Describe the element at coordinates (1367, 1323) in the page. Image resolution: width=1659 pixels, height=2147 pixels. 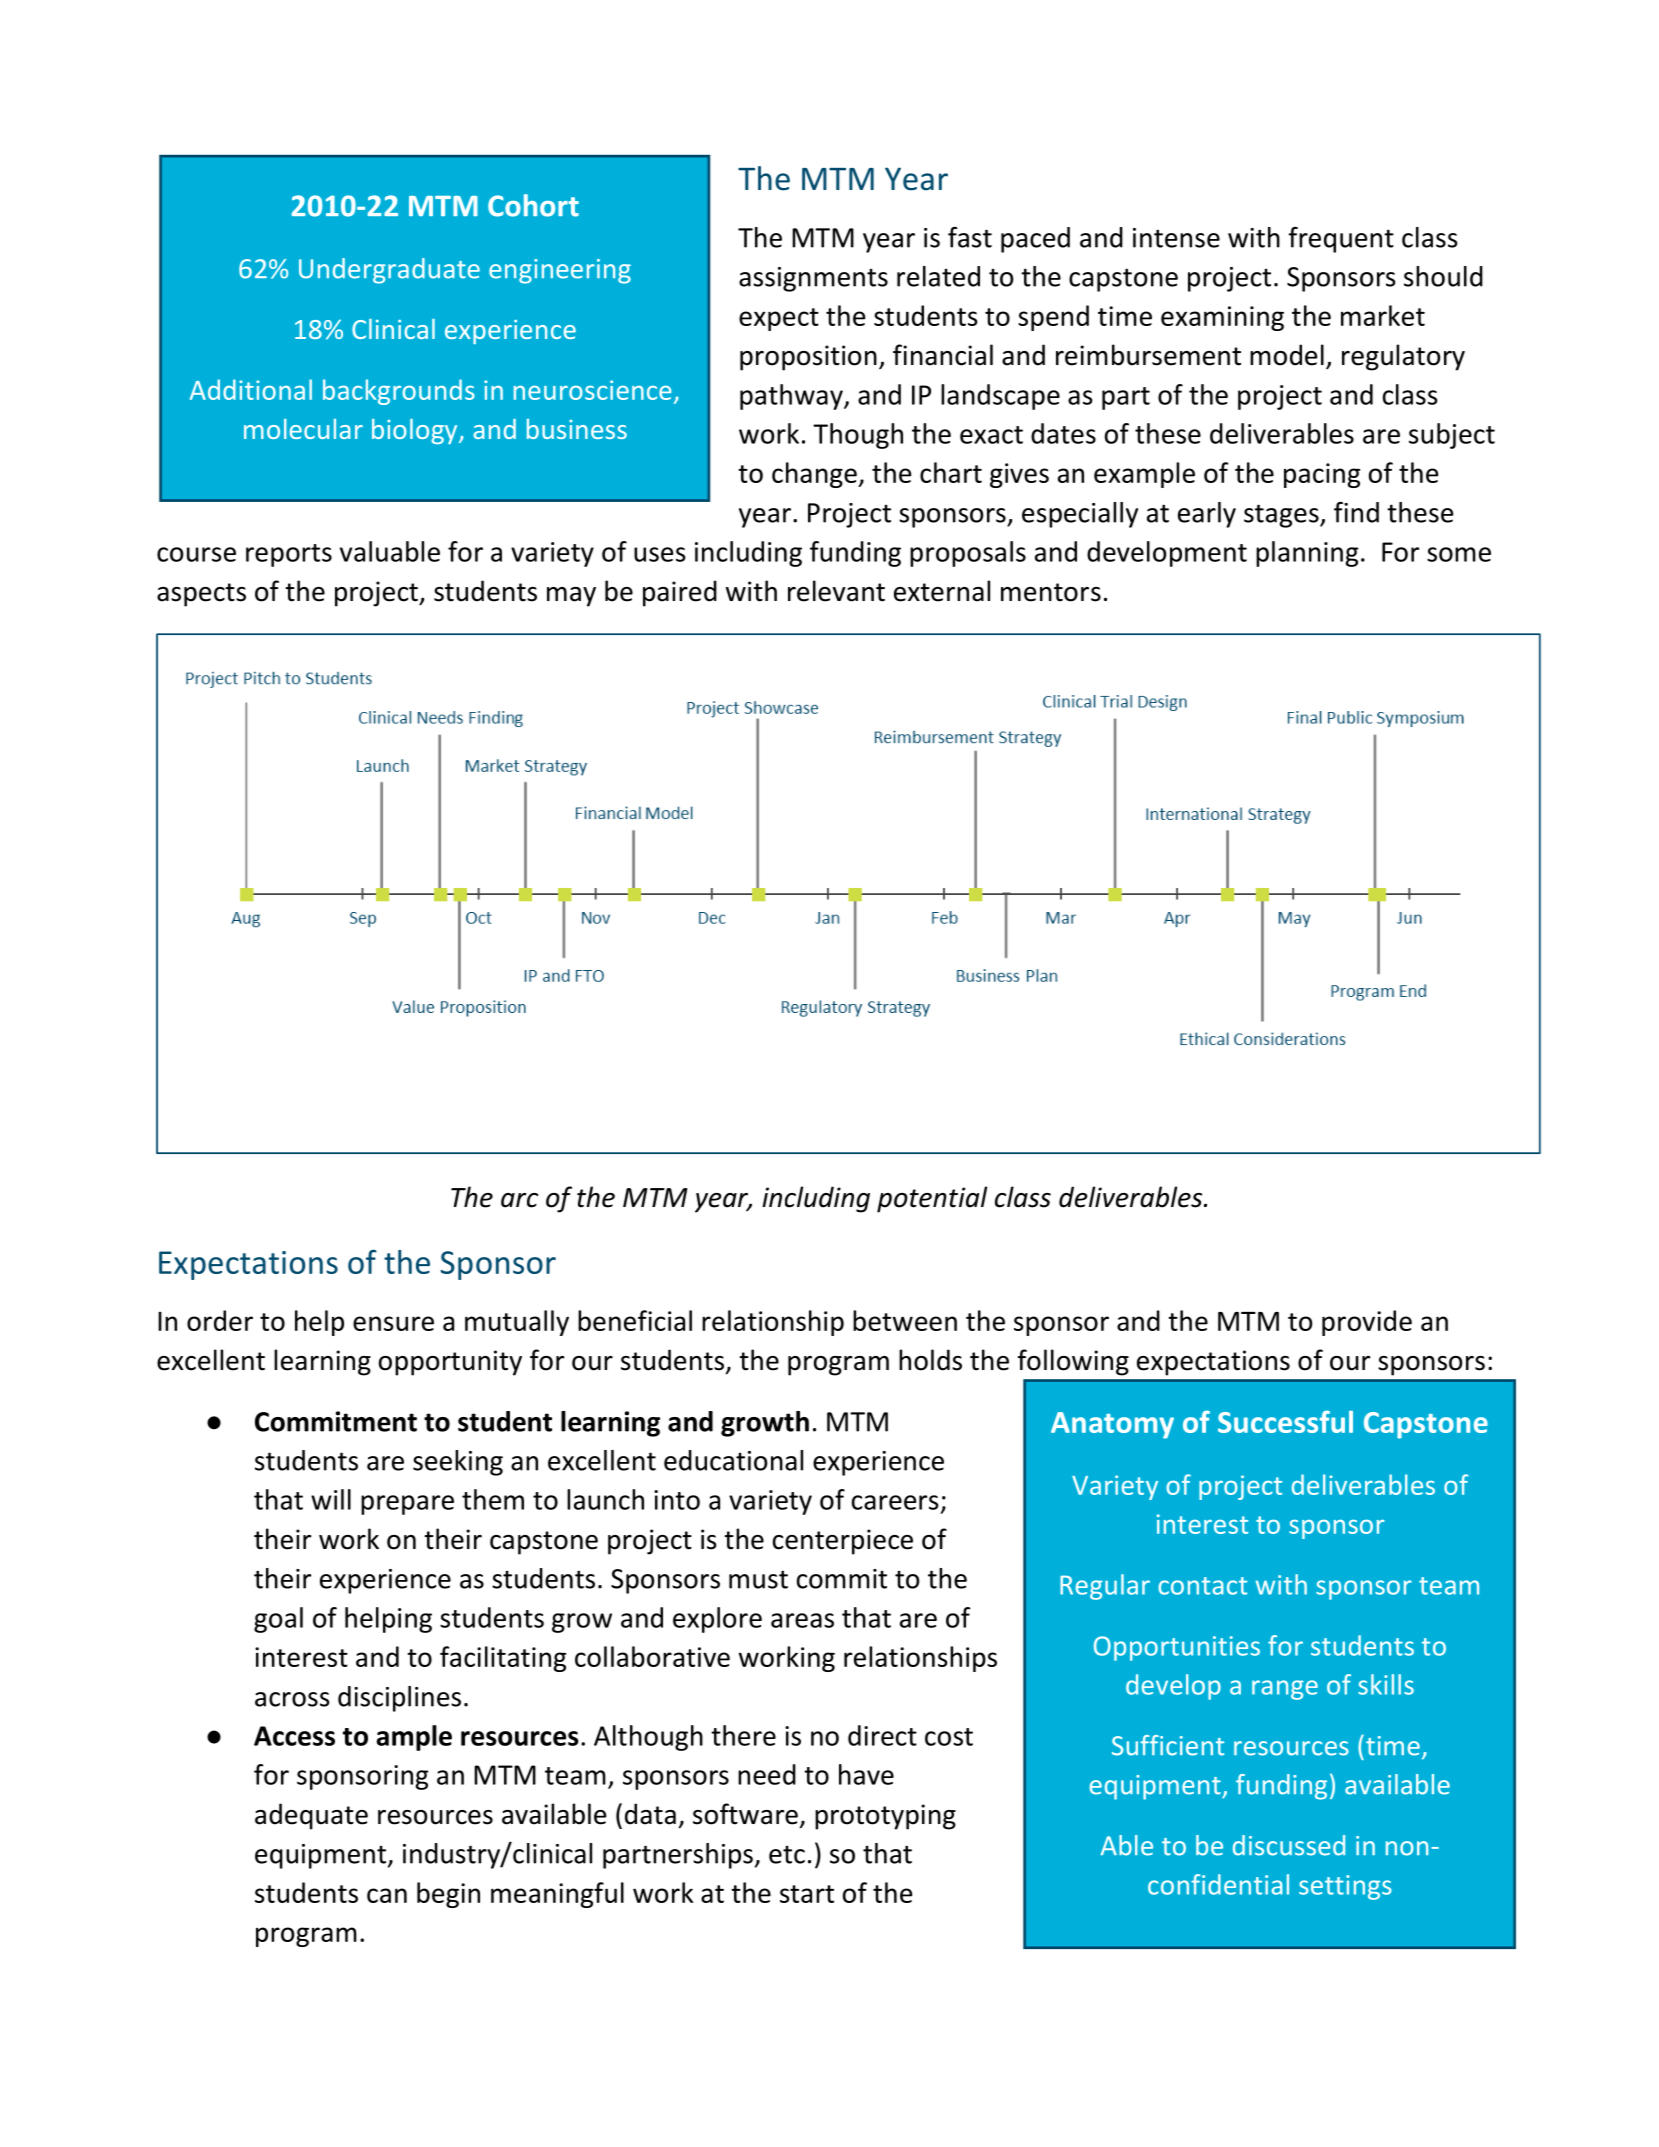
I see `provide` at that location.
